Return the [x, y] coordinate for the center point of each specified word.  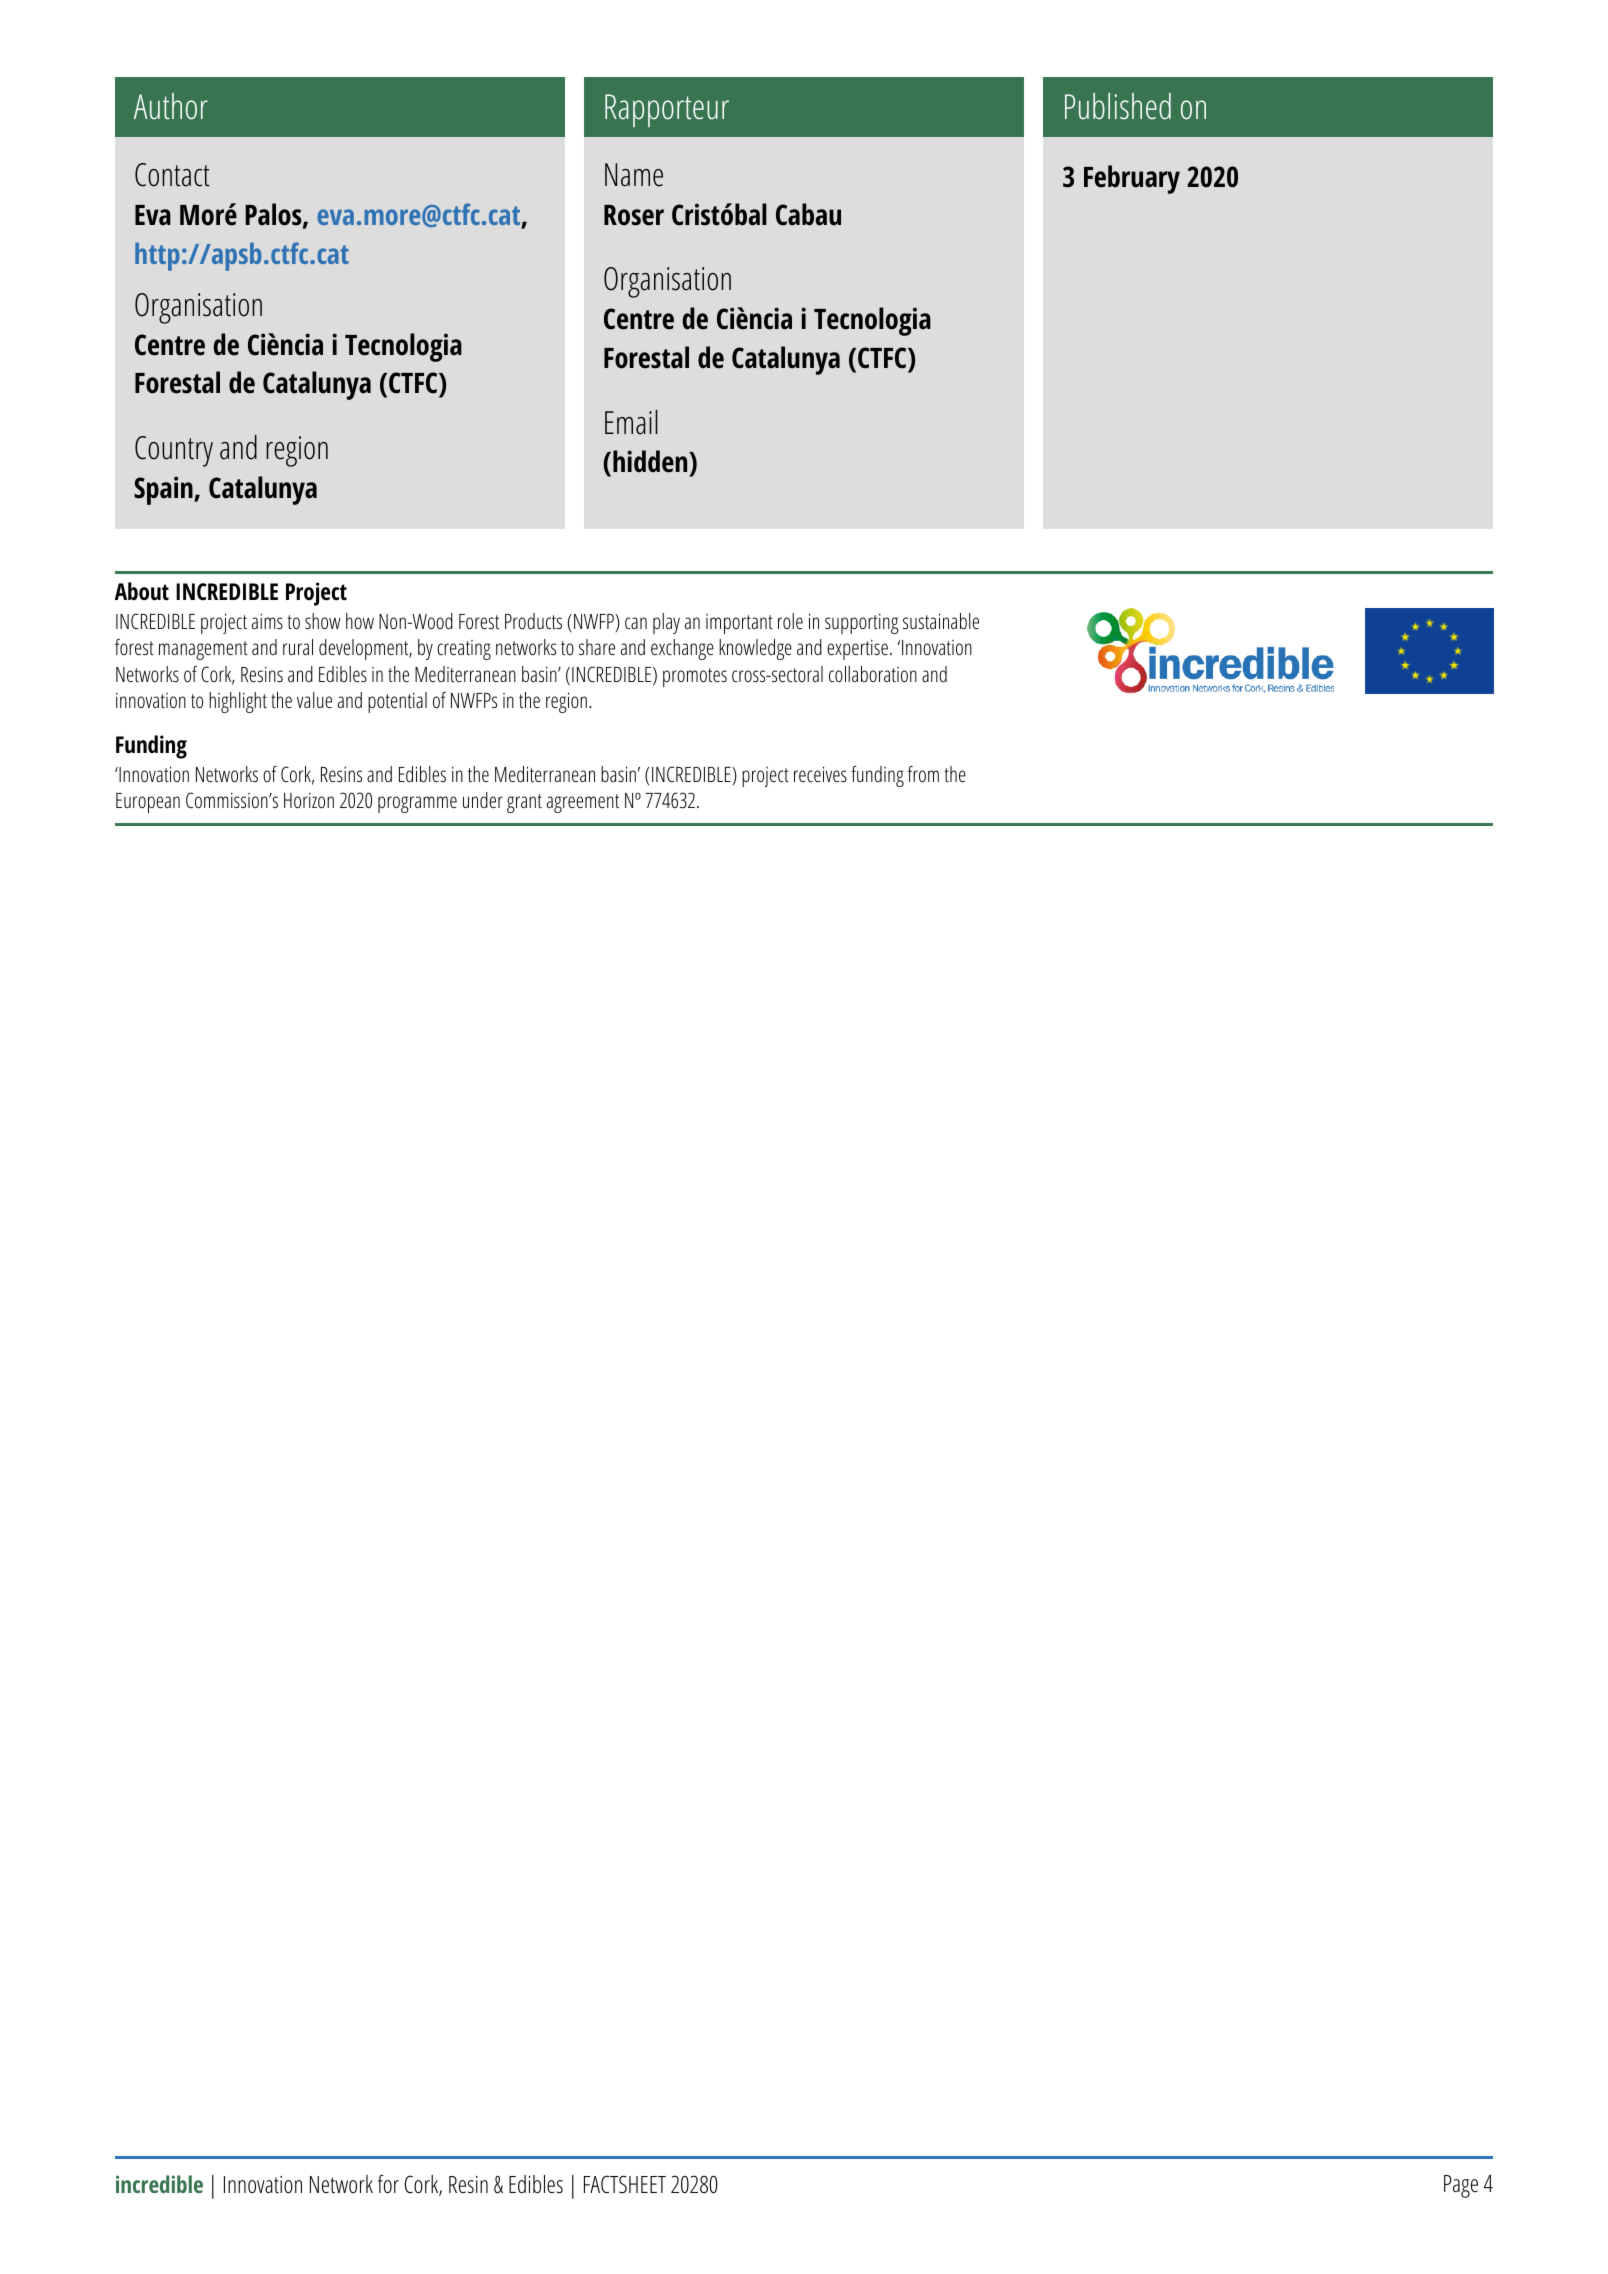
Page [1461, 2186]
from [923, 774]
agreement [583, 803]
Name [634, 175]
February [1132, 179]
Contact [172, 175]
